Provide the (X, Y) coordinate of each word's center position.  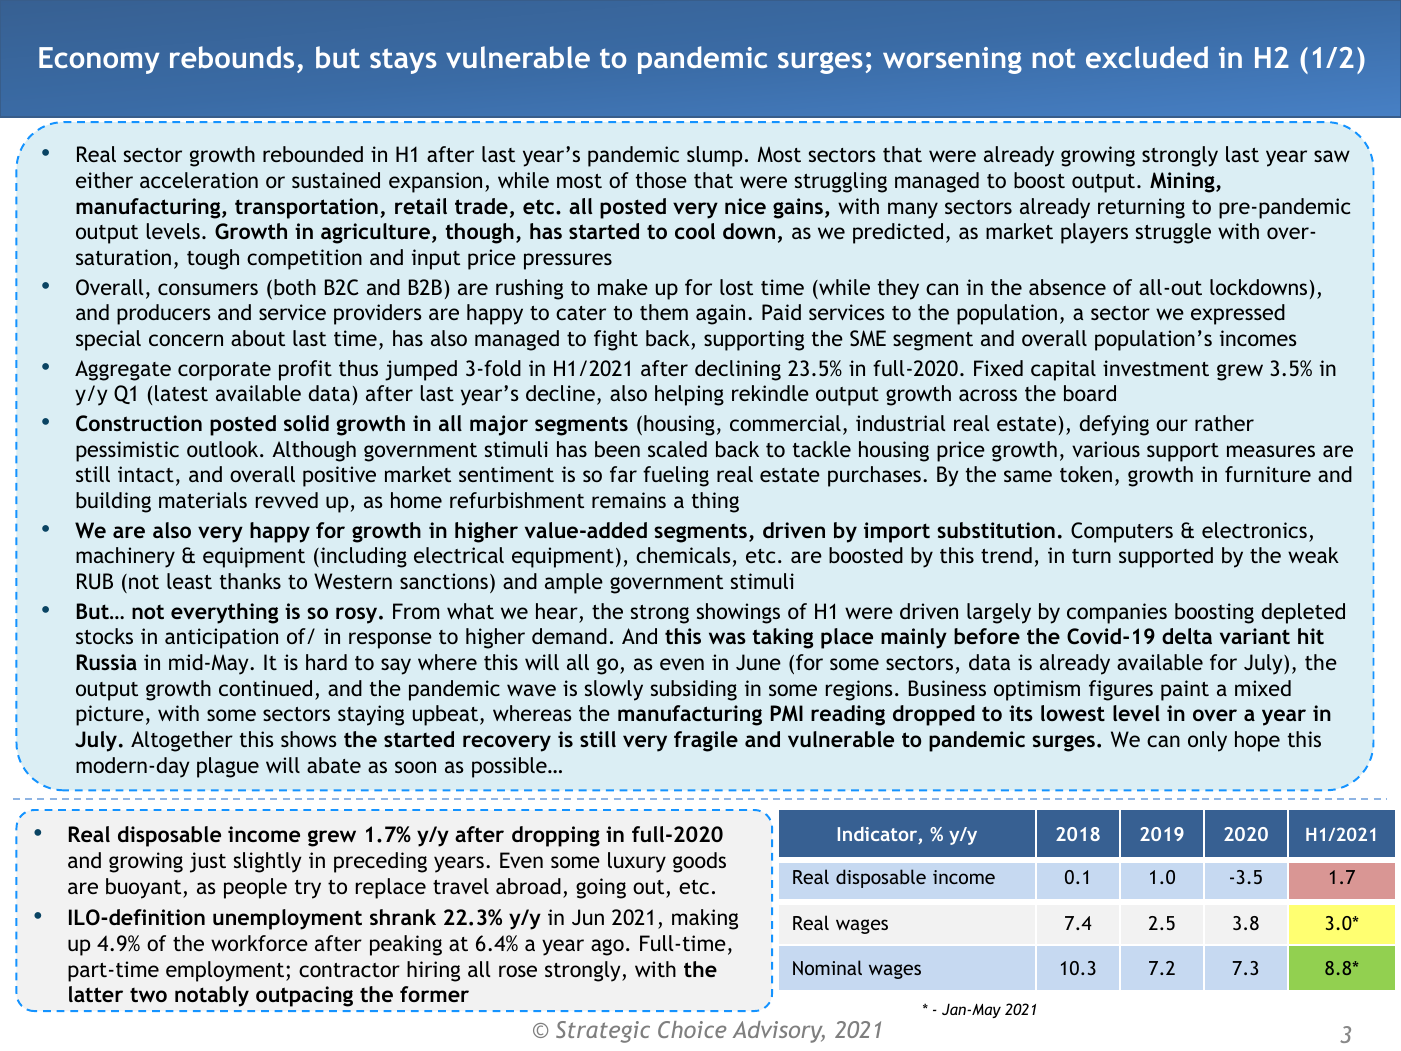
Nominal (827, 967)
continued (265, 688)
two (148, 995)
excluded (1147, 57)
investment (1156, 368)
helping (689, 395)
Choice (692, 1029)
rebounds (232, 57)
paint (1185, 690)
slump (714, 156)
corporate (224, 371)
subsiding (694, 690)
